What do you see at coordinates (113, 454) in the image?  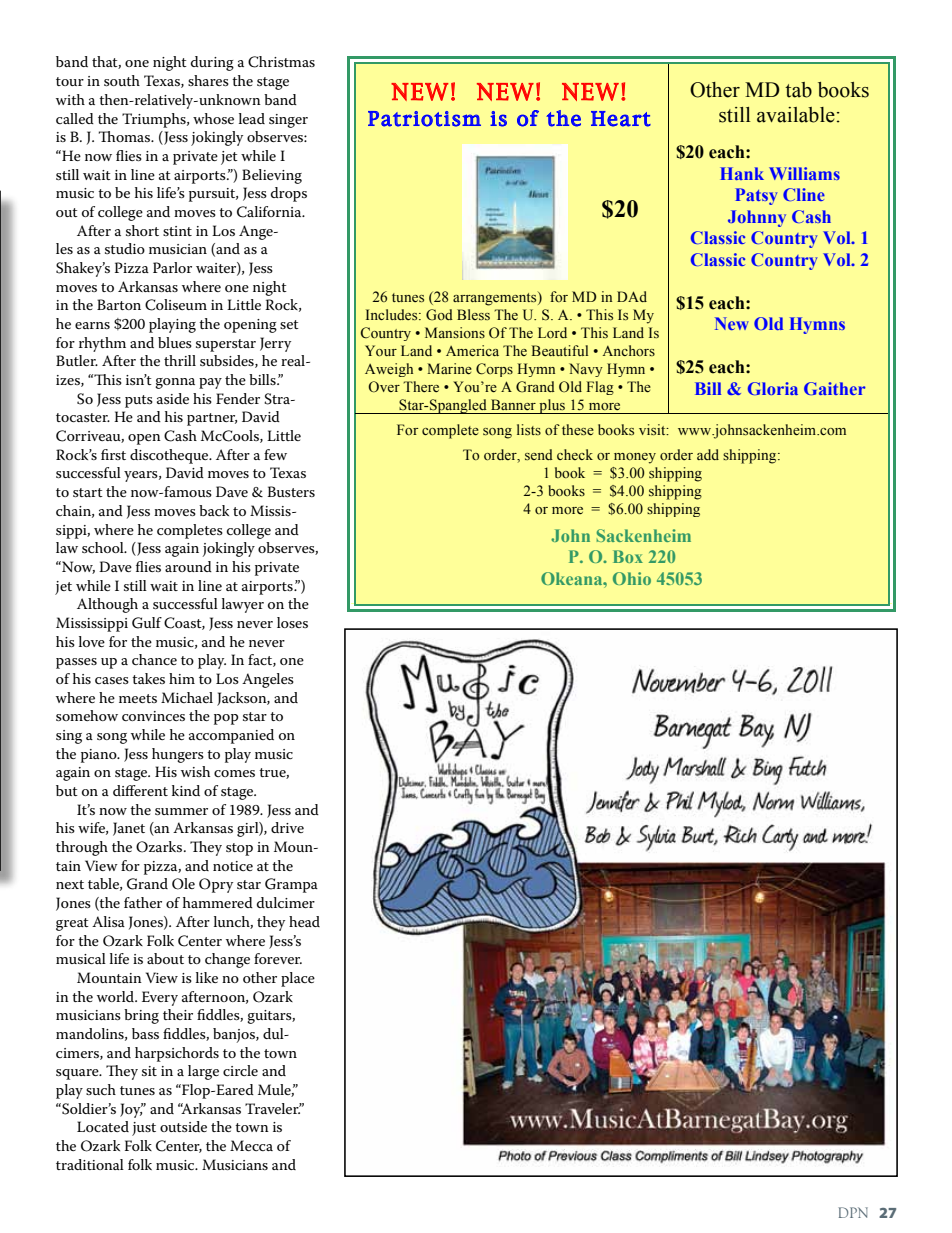 I see `first` at bounding box center [113, 454].
